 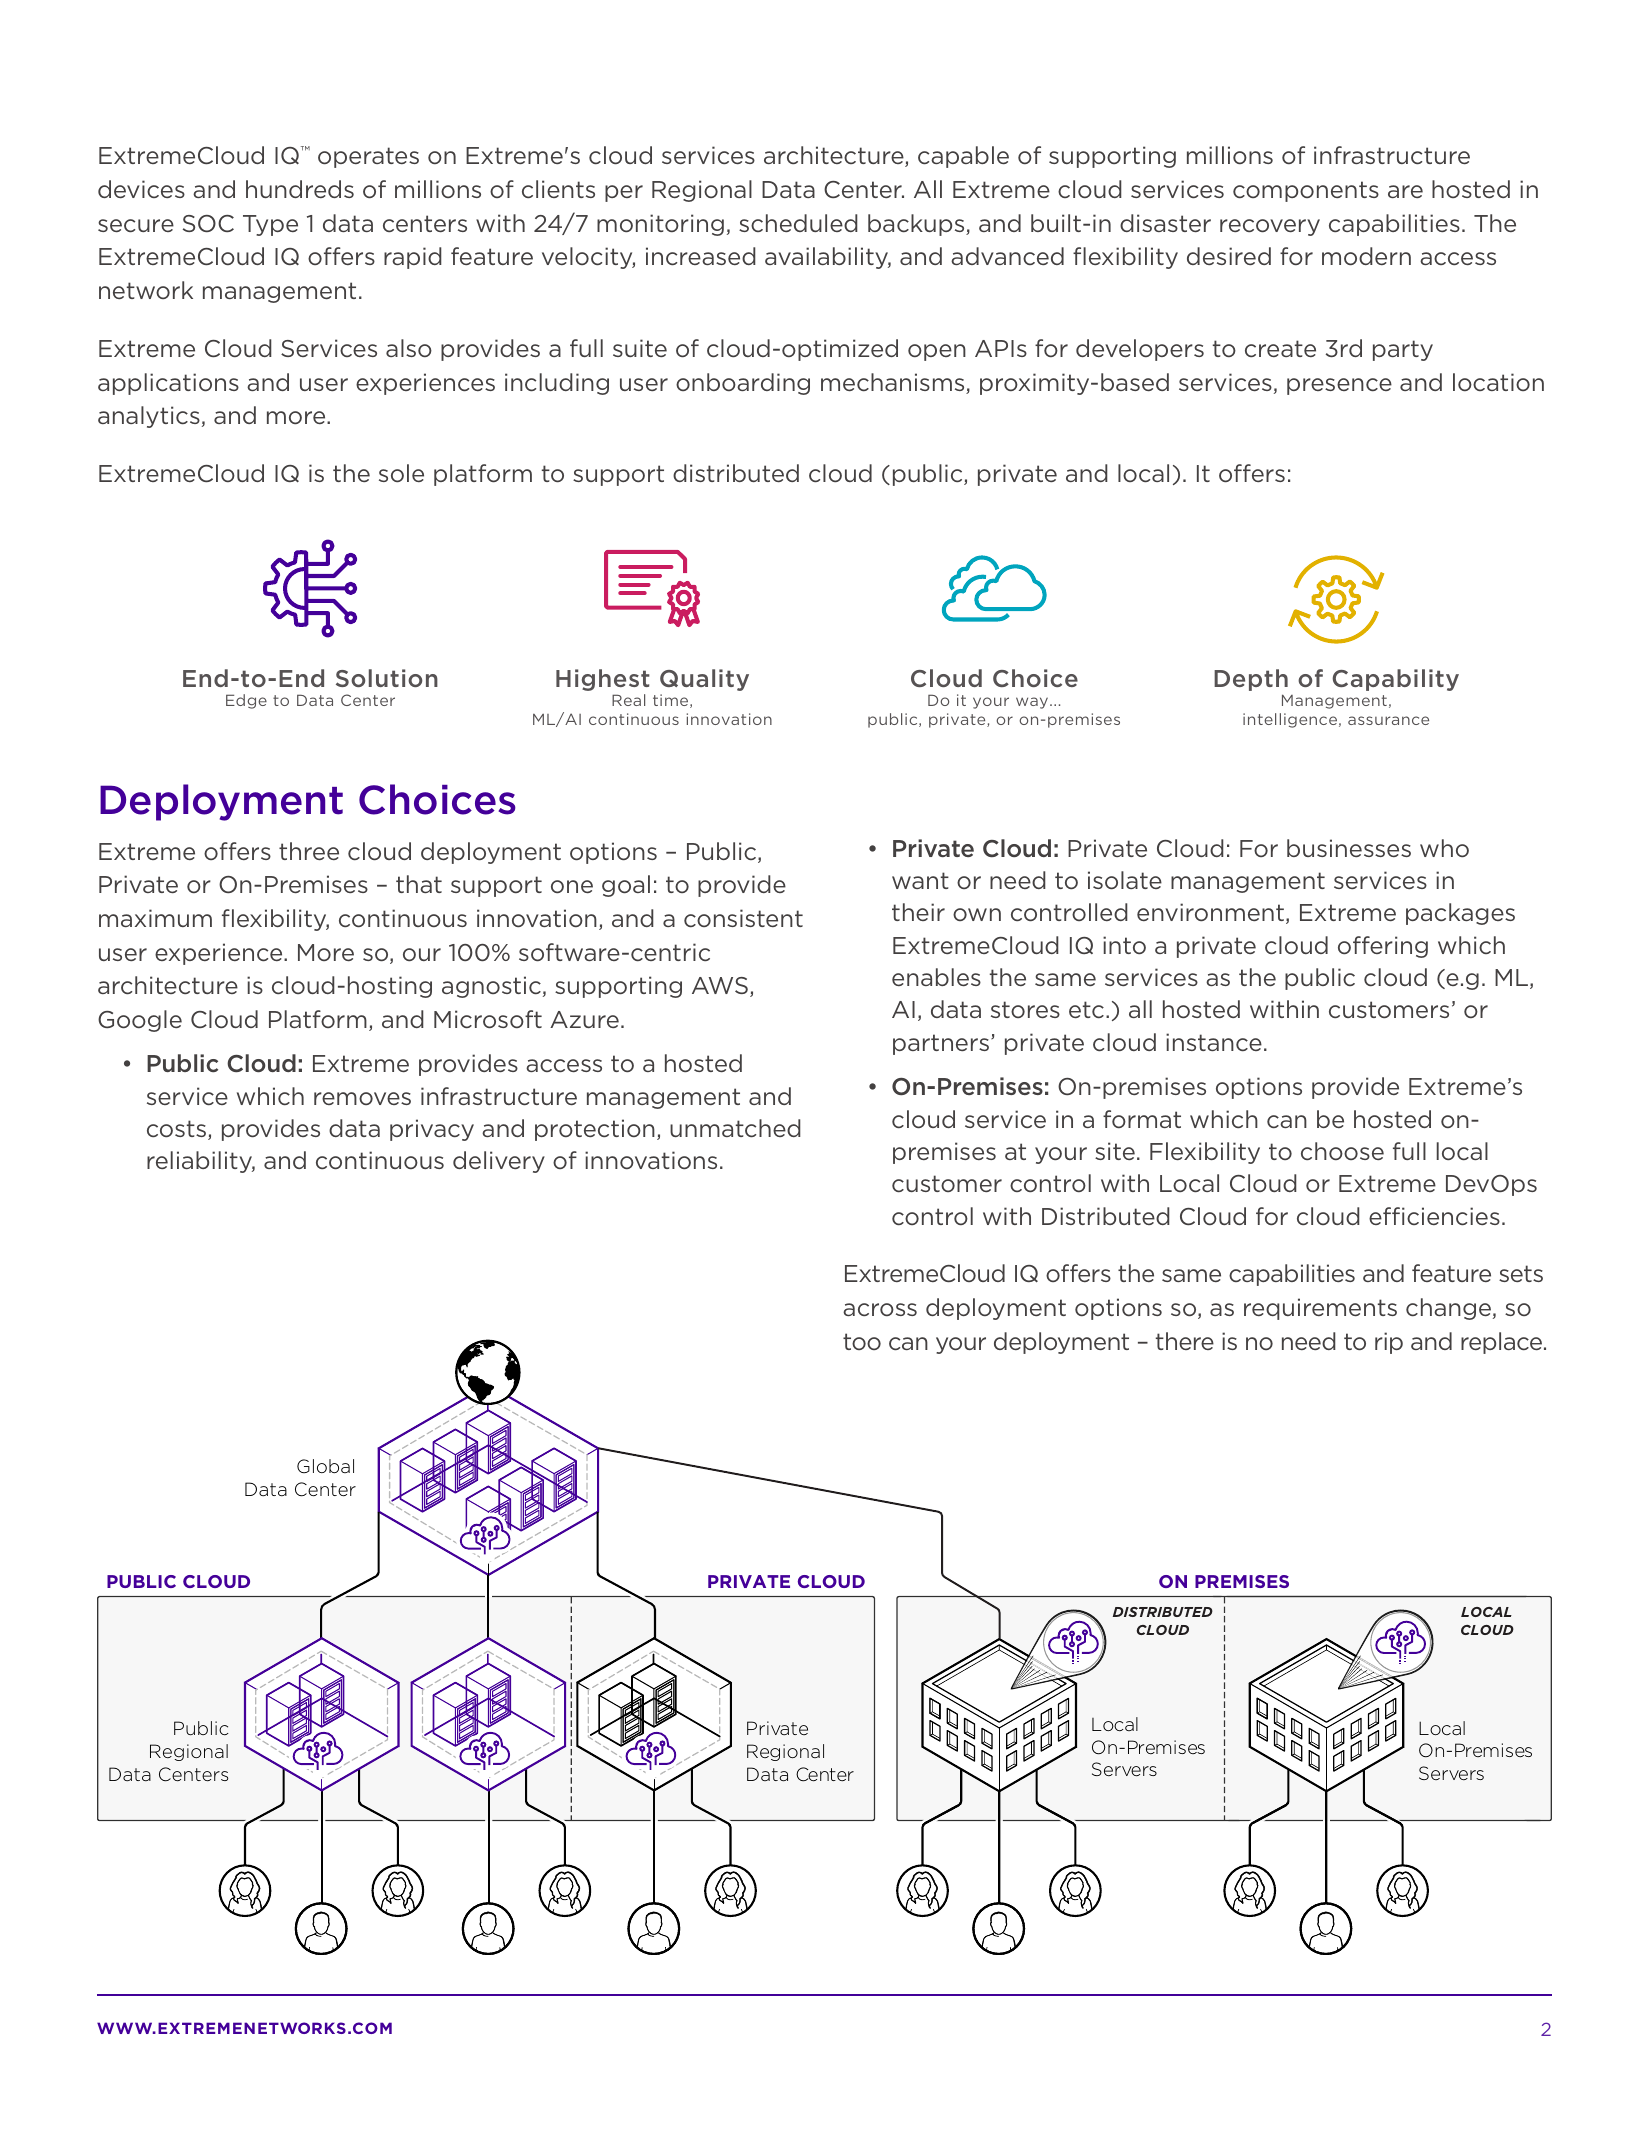 I want to click on Quality, so click(x=704, y=680).
